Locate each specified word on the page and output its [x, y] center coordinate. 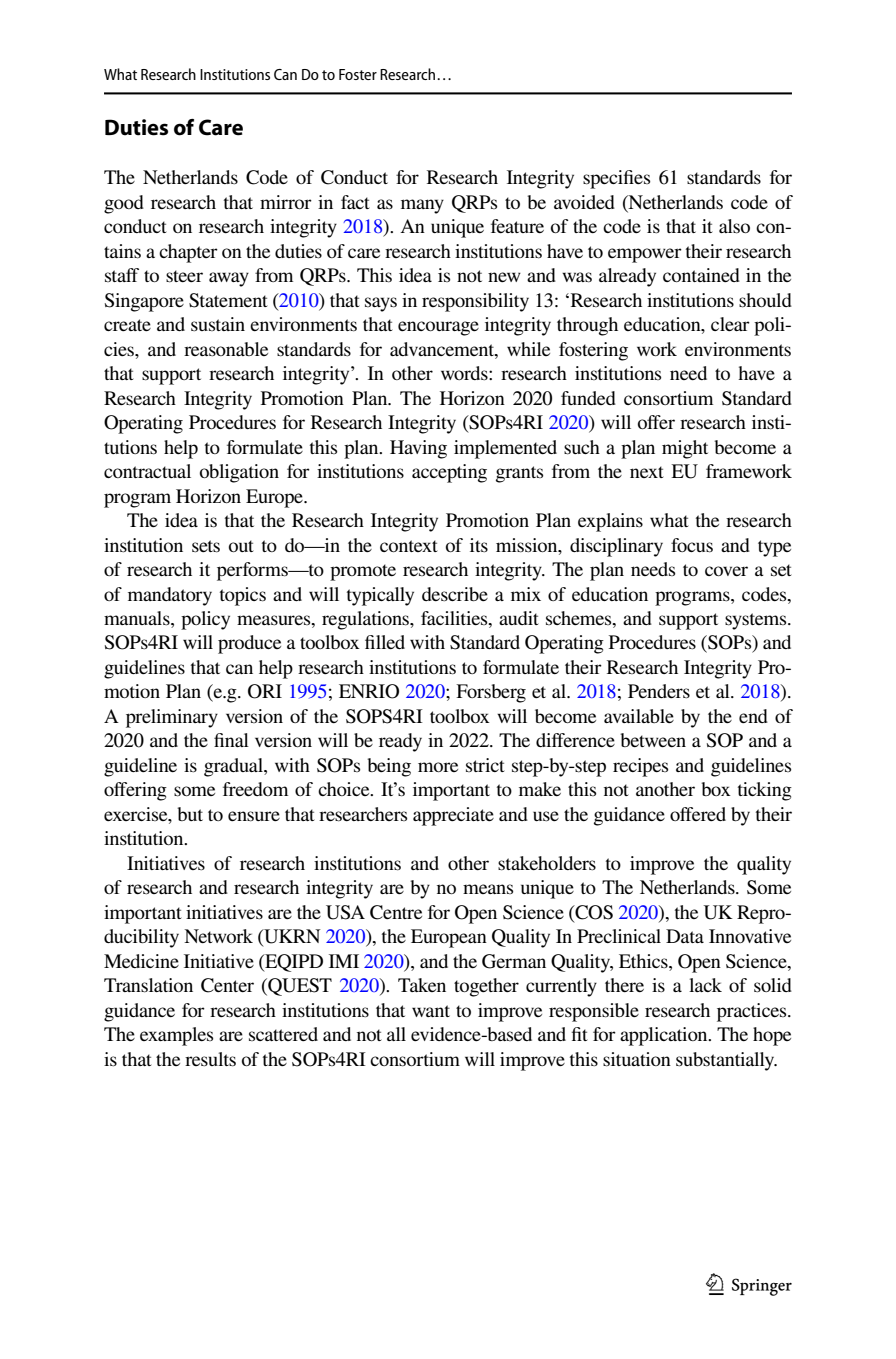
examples [176, 1036]
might [685, 449]
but [190, 814]
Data [685, 936]
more [438, 767]
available [639, 716]
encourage [438, 328]
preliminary [172, 718]
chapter [188, 253]
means [488, 889]
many [422, 206]
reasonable [226, 349]
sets [206, 546]
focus [692, 545]
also [734, 226]
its [479, 545]
